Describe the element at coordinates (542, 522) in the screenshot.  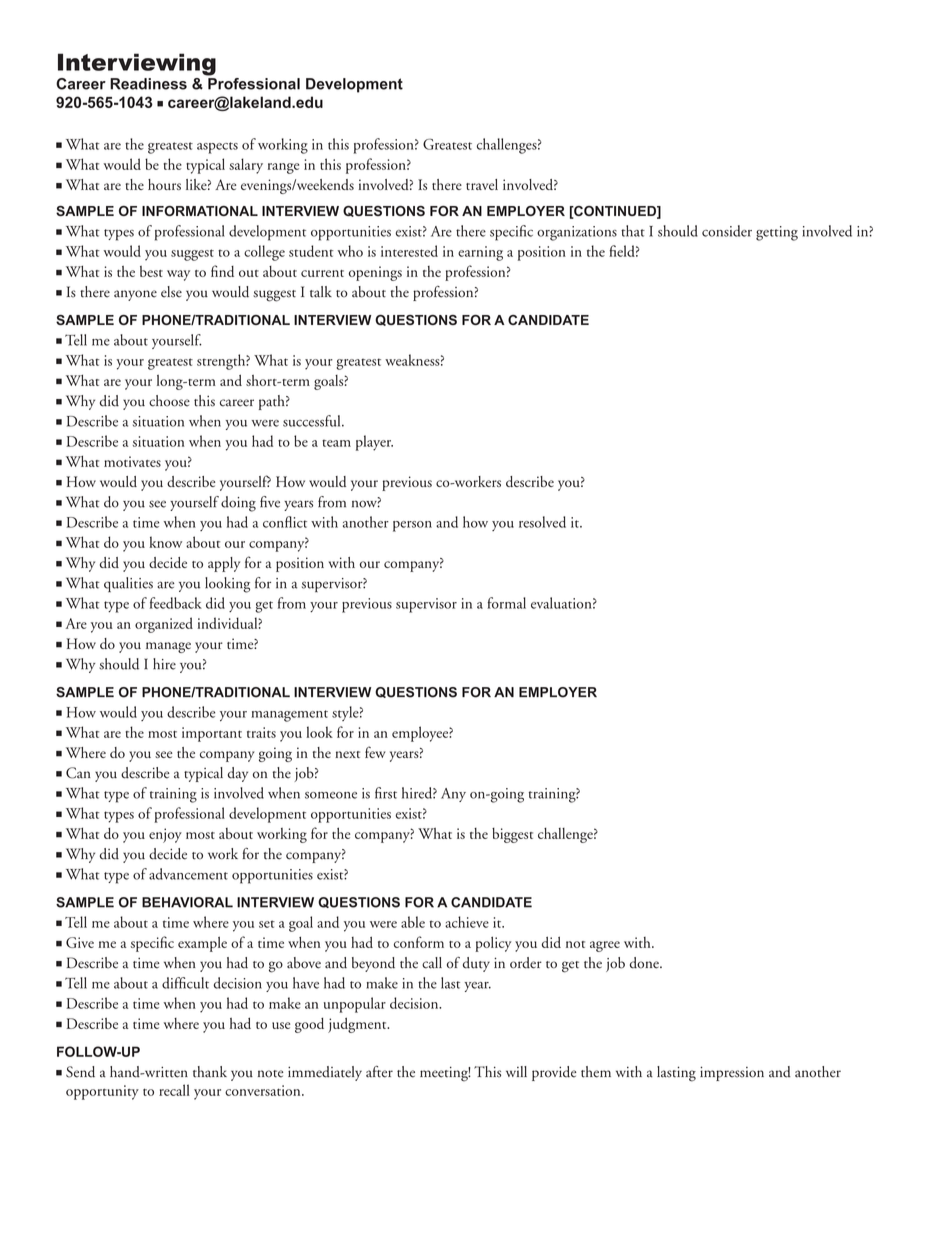
I see `resolved` at that location.
